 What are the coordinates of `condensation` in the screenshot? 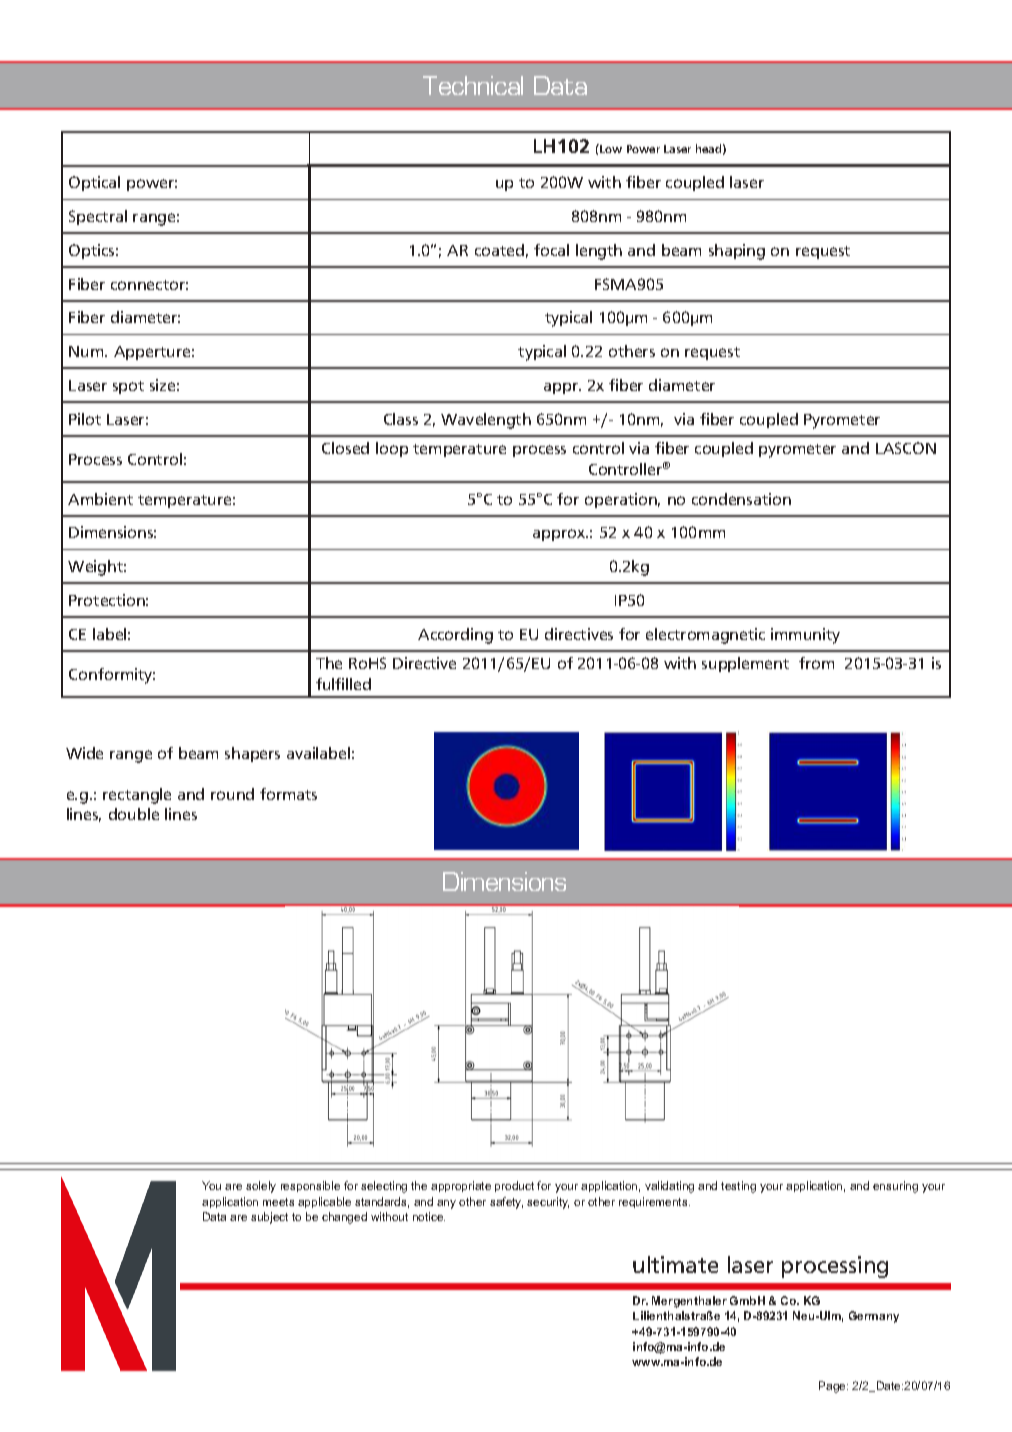 It's located at (741, 499).
